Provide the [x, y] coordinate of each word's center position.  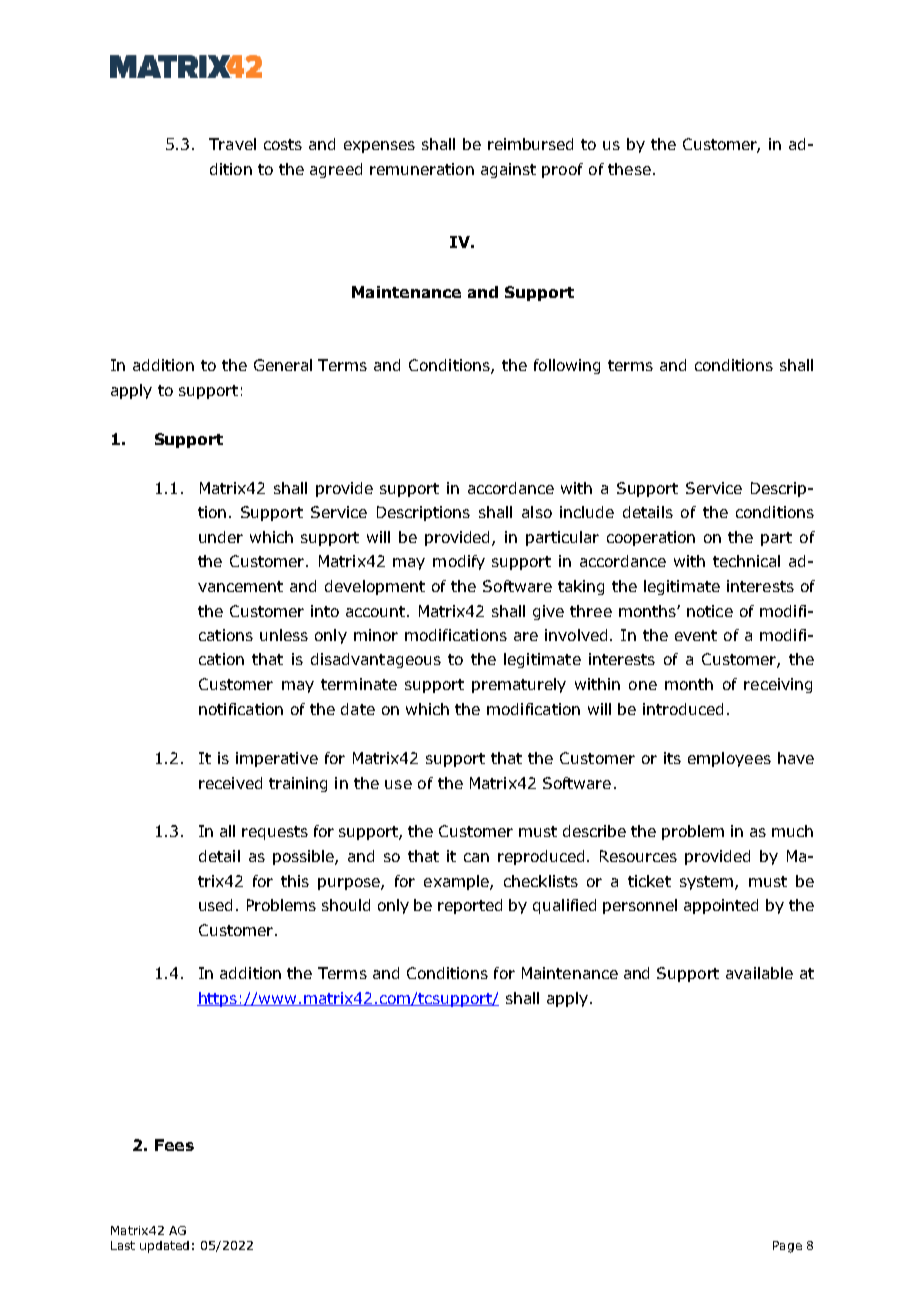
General [283, 365]
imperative [277, 759]
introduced [683, 709]
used [215, 905]
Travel [232, 144]
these [629, 169]
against [508, 170]
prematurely [519, 685]
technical [746, 561]
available [759, 973]
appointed [721, 906]
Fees [174, 1145]
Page [787, 1247]
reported [470, 906]
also [537, 512]
